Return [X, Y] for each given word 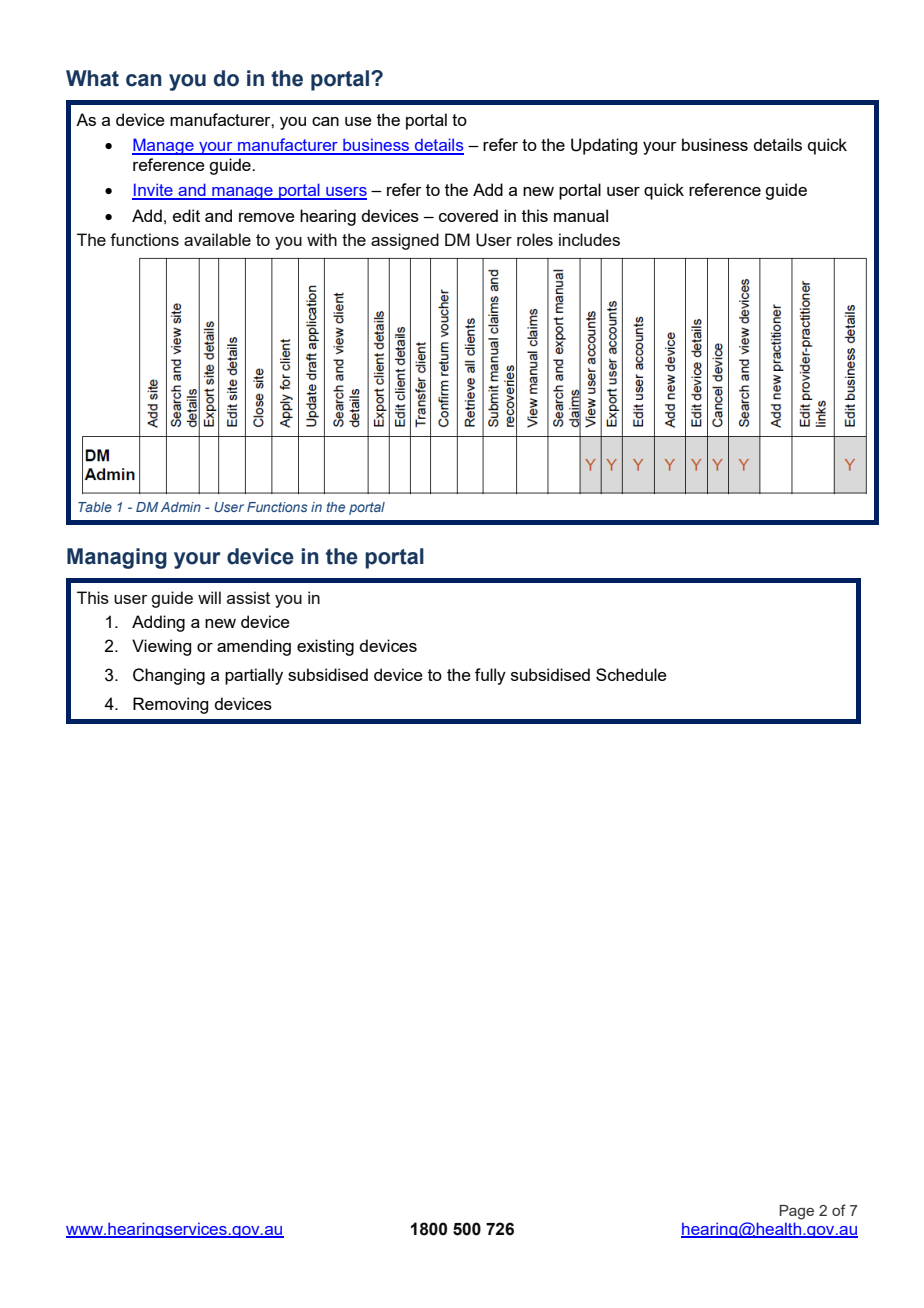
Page [796, 1212]
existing [325, 647]
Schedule [631, 674]
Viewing [161, 647]
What [92, 78]
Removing [170, 705]
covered [468, 215]
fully [490, 676]
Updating [604, 146]
